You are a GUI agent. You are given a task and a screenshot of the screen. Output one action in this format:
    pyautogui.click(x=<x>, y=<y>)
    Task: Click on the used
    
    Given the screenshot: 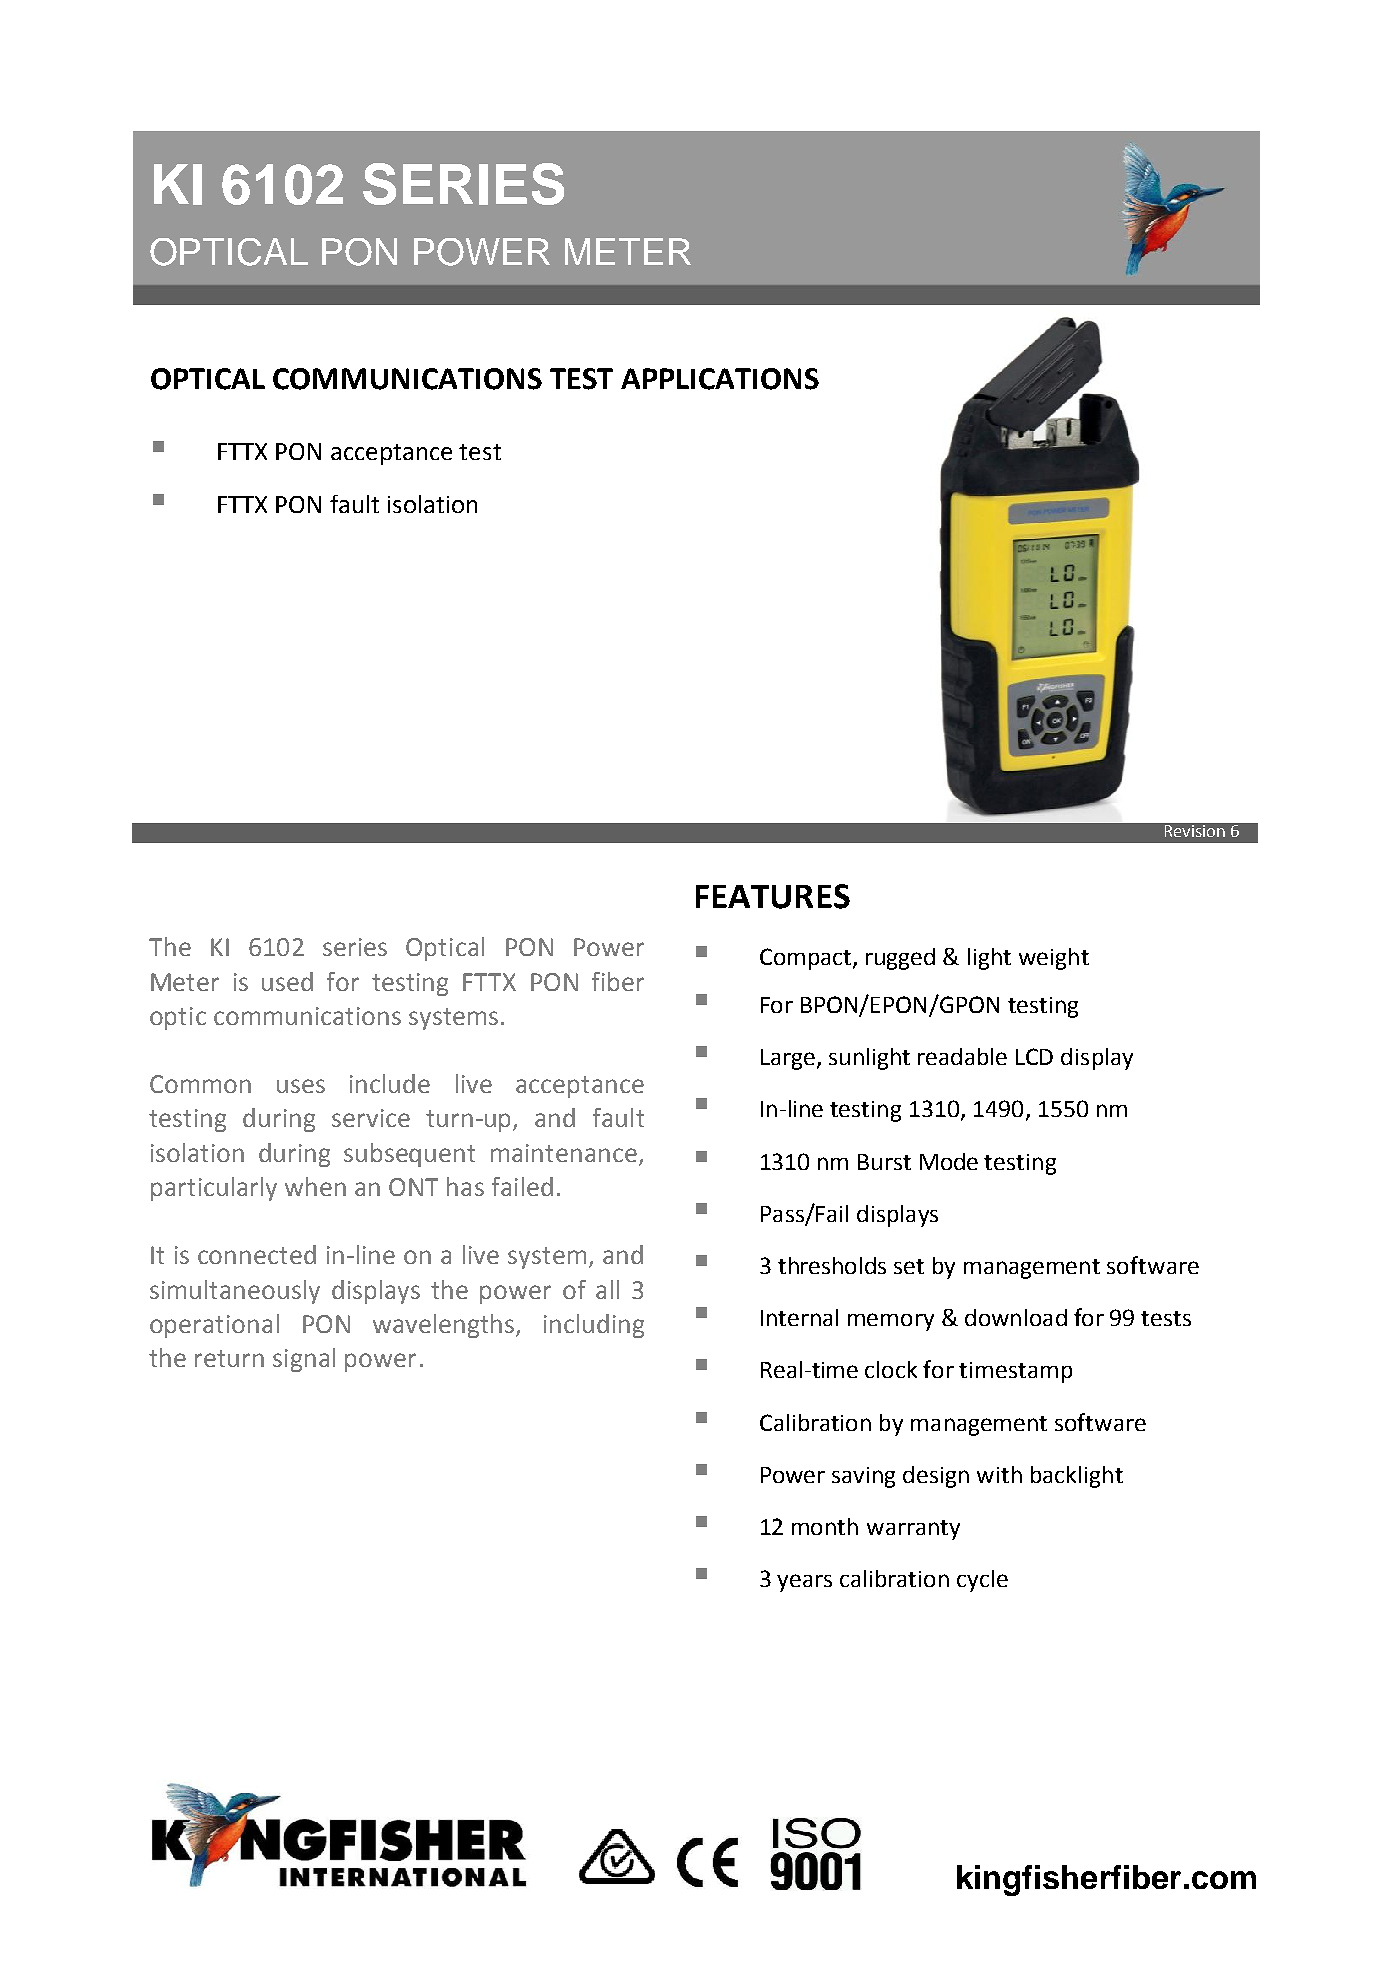 What is the action you would take?
    pyautogui.click(x=287, y=981)
